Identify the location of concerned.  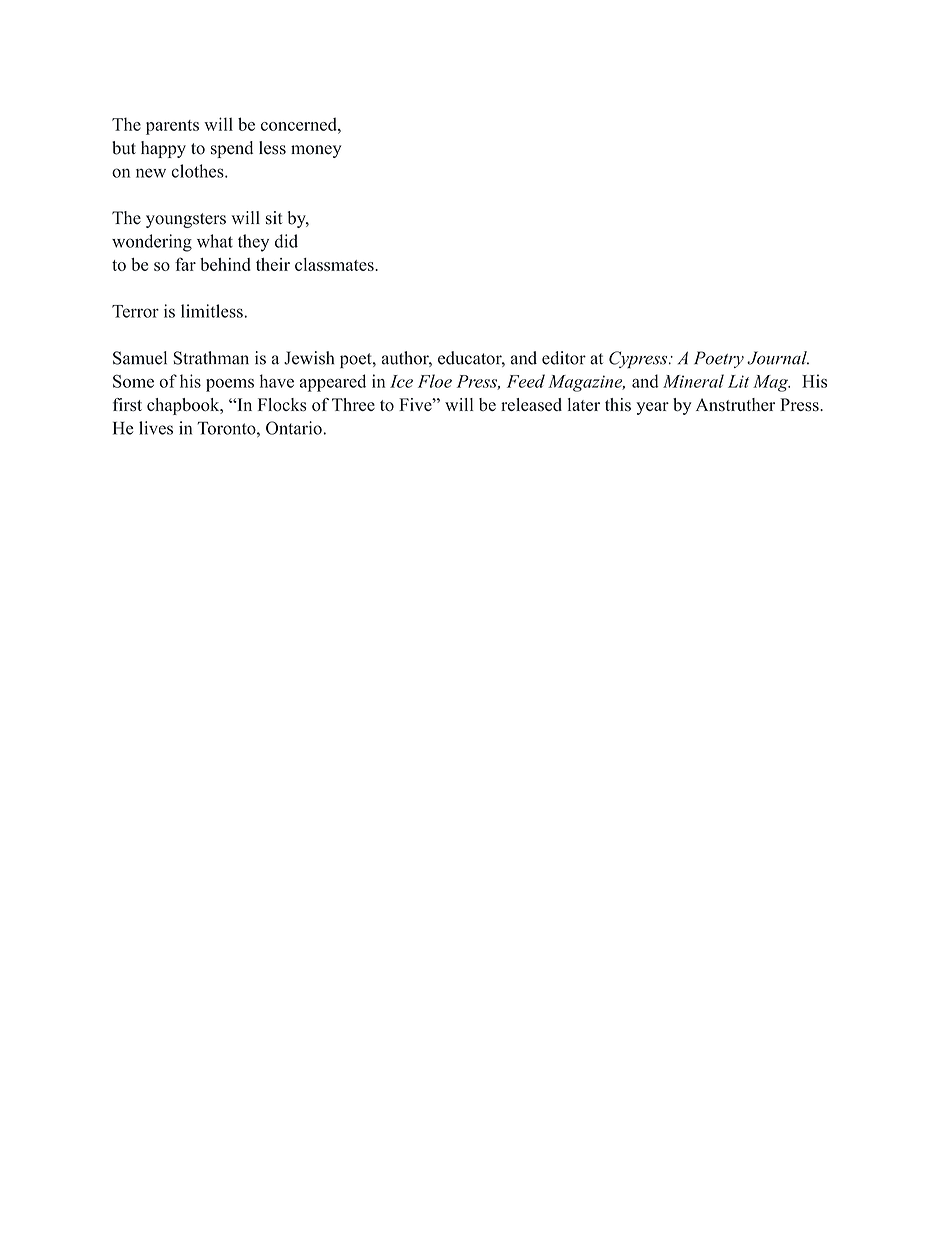
(300, 124).
